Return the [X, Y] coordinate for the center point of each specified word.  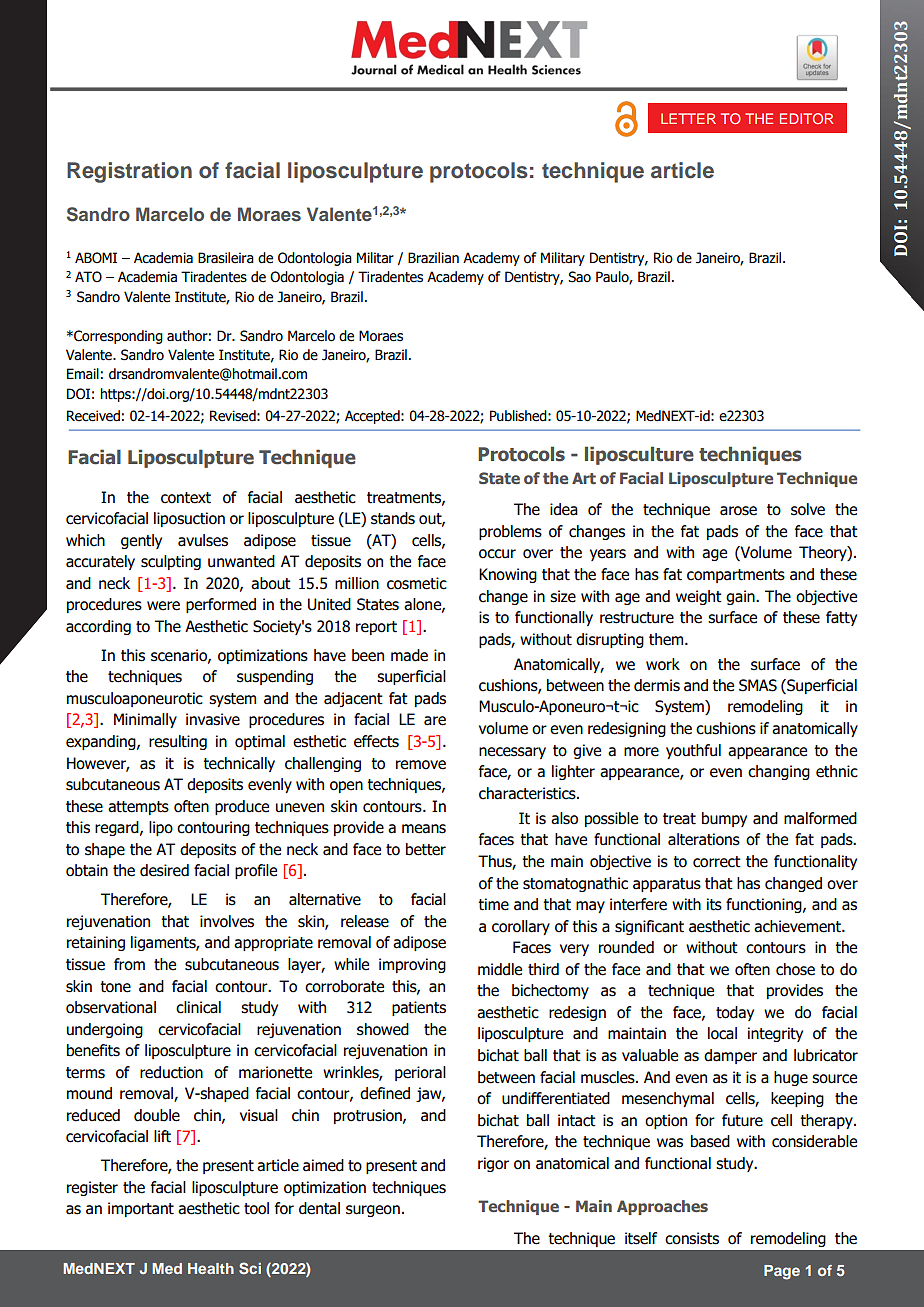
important [141, 1209]
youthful [693, 751]
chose [795, 969]
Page [782, 1272]
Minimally [145, 720]
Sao [579, 277]
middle [500, 969]
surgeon [373, 1211]
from [129, 964]
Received [93, 416]
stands [393, 518]
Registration [129, 172]
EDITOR [806, 118]
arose [738, 511]
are [435, 721]
